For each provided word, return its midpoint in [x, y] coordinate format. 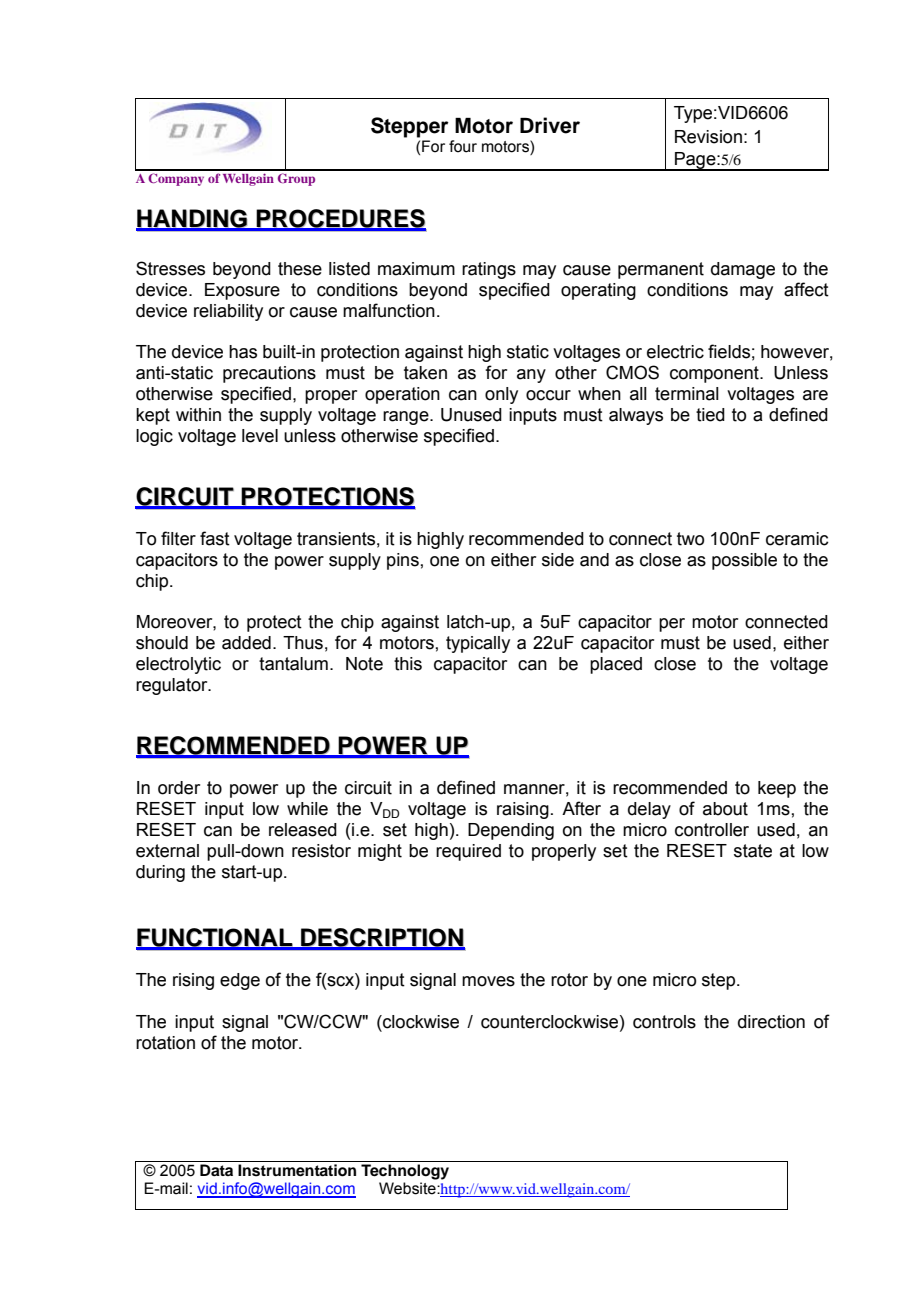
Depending [511, 831]
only [501, 395]
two [690, 539]
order [179, 788]
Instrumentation [297, 1170]
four [463, 146]
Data [216, 1170]
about [725, 809]
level [260, 436]
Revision [708, 137]
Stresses [170, 268]
